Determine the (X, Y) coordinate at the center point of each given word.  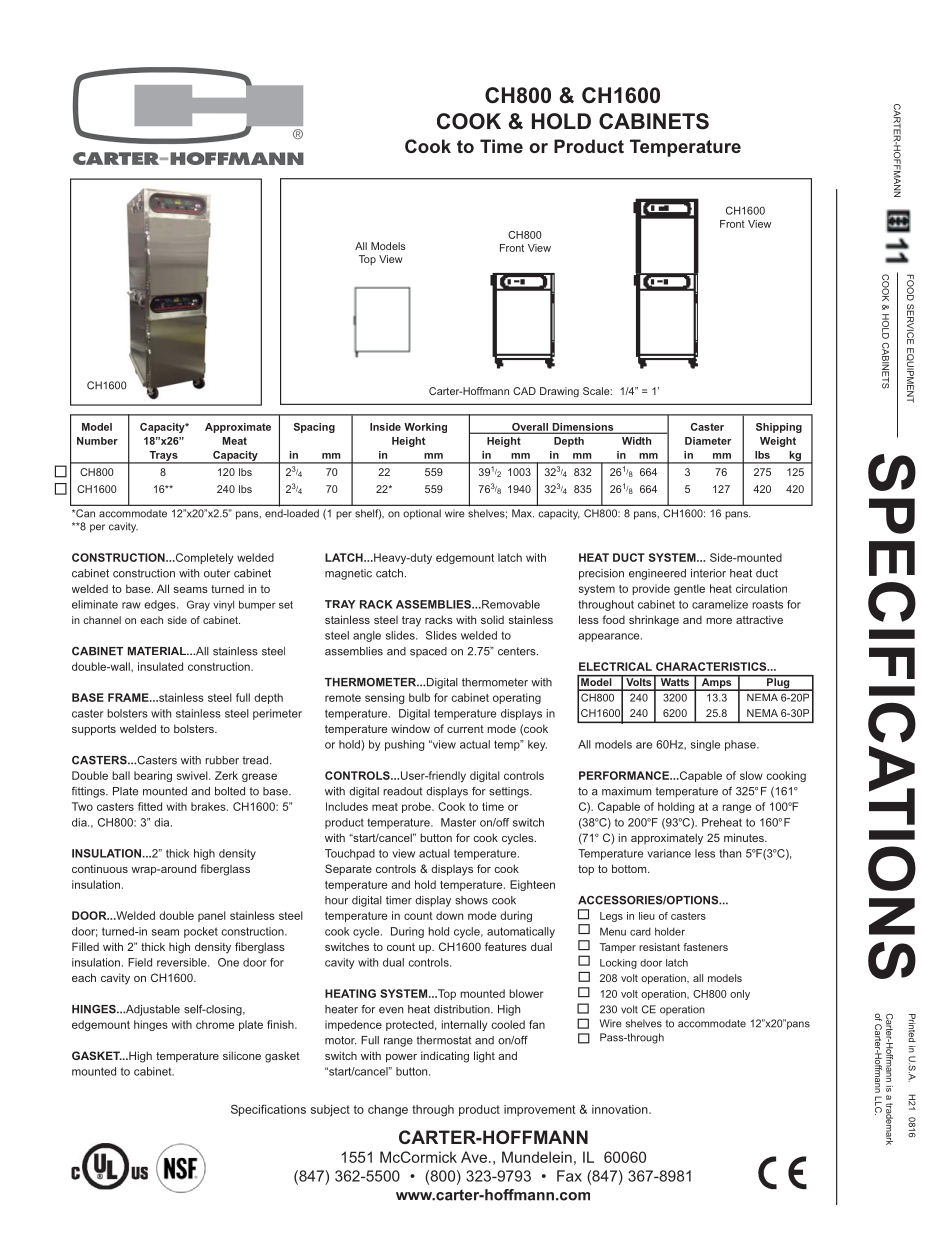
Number (97, 441)
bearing (153, 776)
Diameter (708, 441)
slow (751, 775)
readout (402, 791)
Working (425, 428)
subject (330, 1111)
